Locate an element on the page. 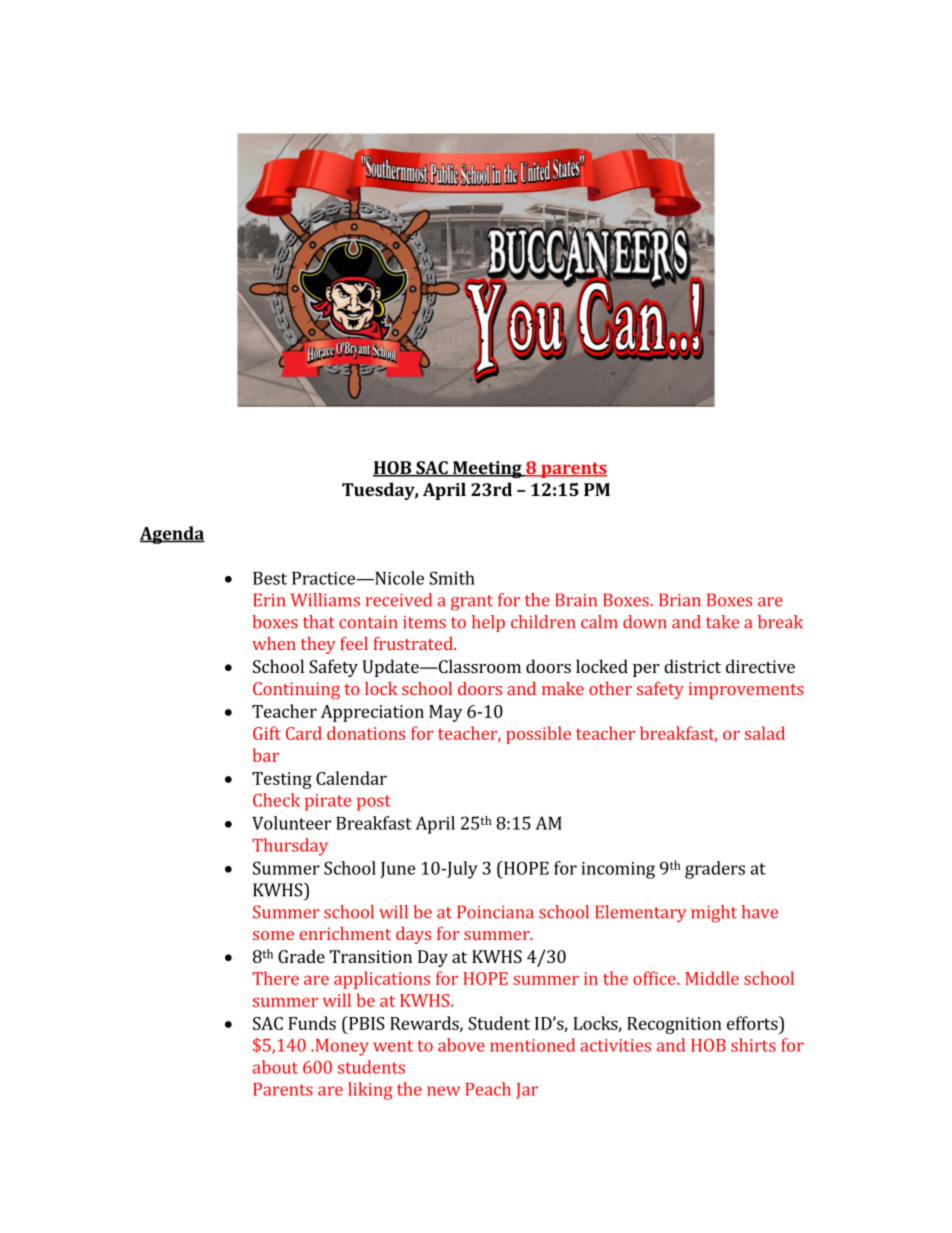 This document has width=952, height=1233. Testing is located at coordinates (282, 780).
